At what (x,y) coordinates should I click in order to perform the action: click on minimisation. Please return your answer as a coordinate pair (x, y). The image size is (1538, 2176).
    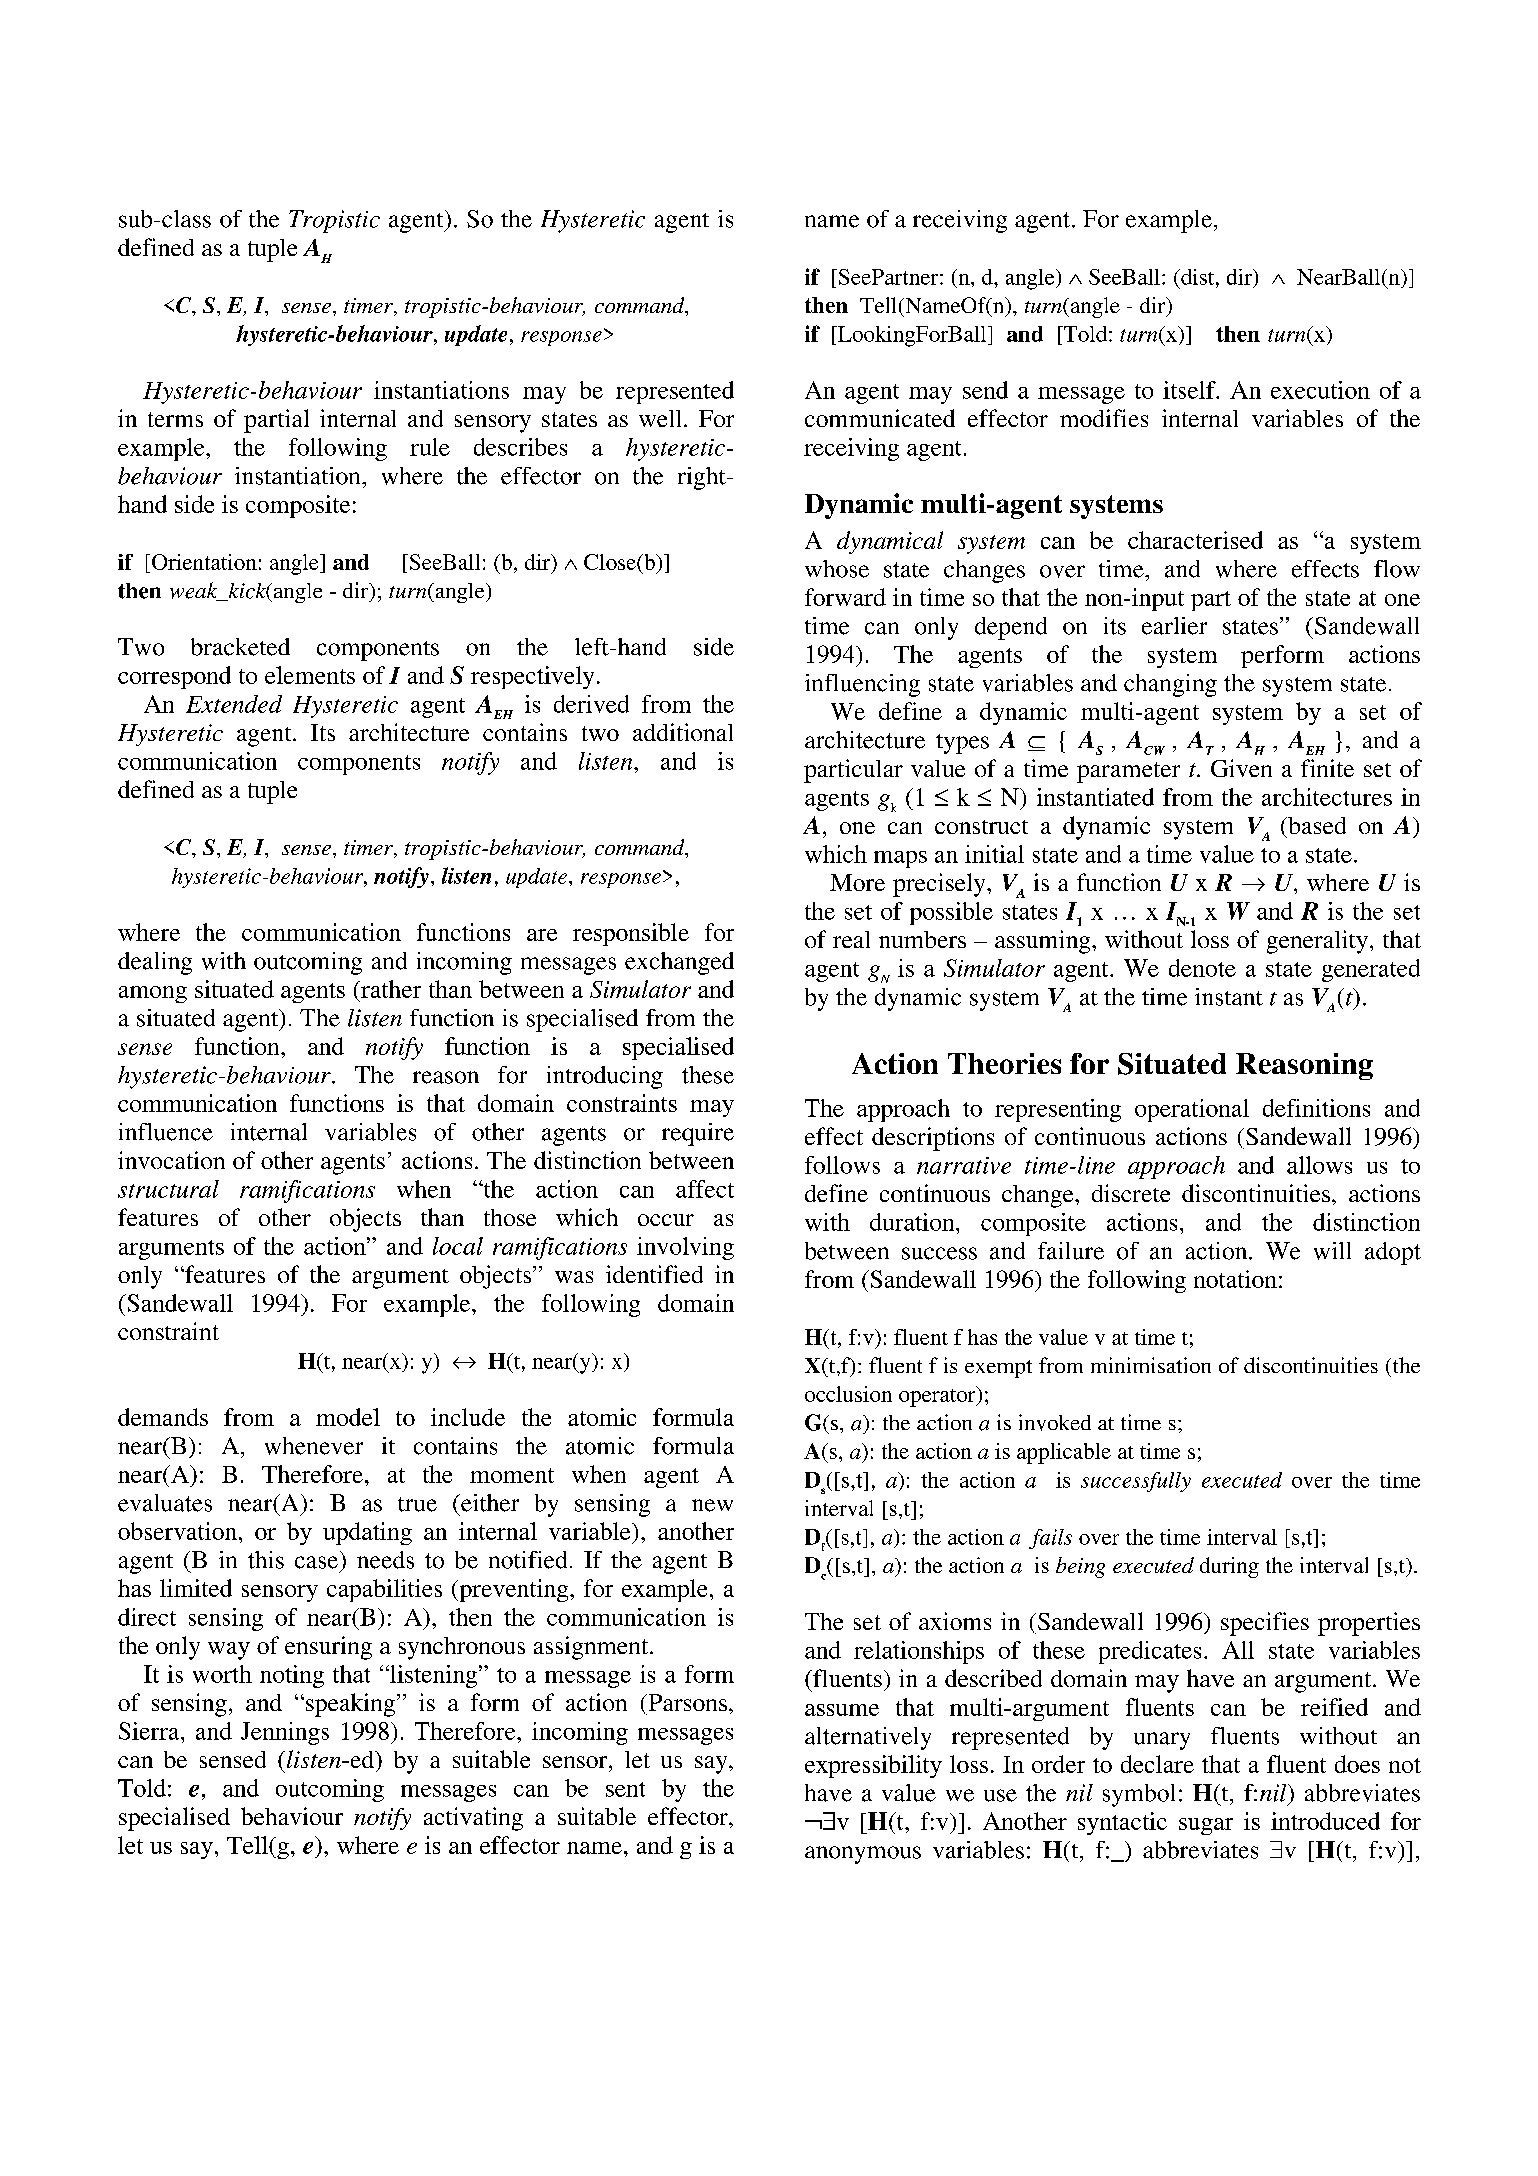
    Looking at the image, I should click on (1151, 1365).
